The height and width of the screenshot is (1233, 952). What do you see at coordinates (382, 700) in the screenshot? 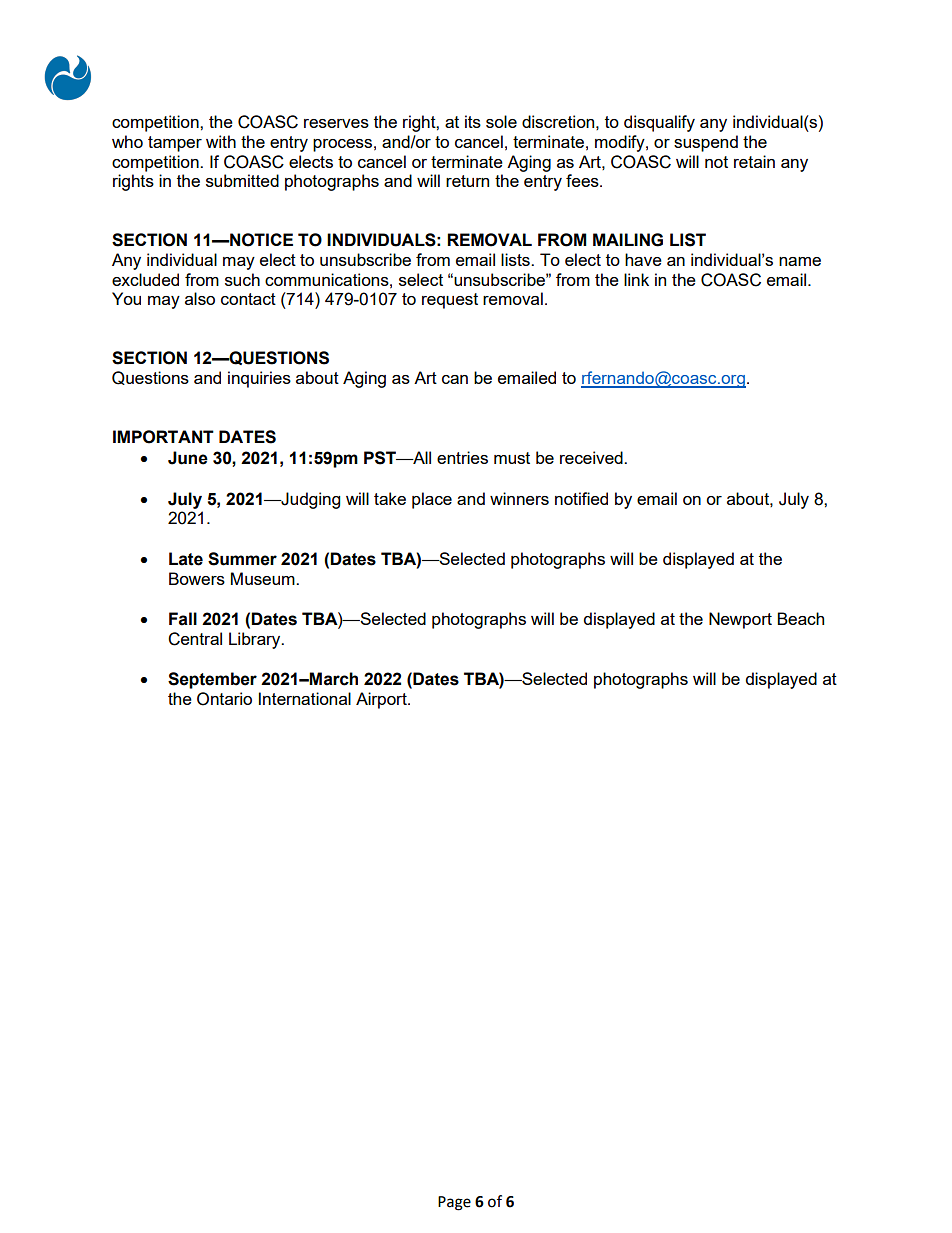
I see `Airport` at bounding box center [382, 700].
